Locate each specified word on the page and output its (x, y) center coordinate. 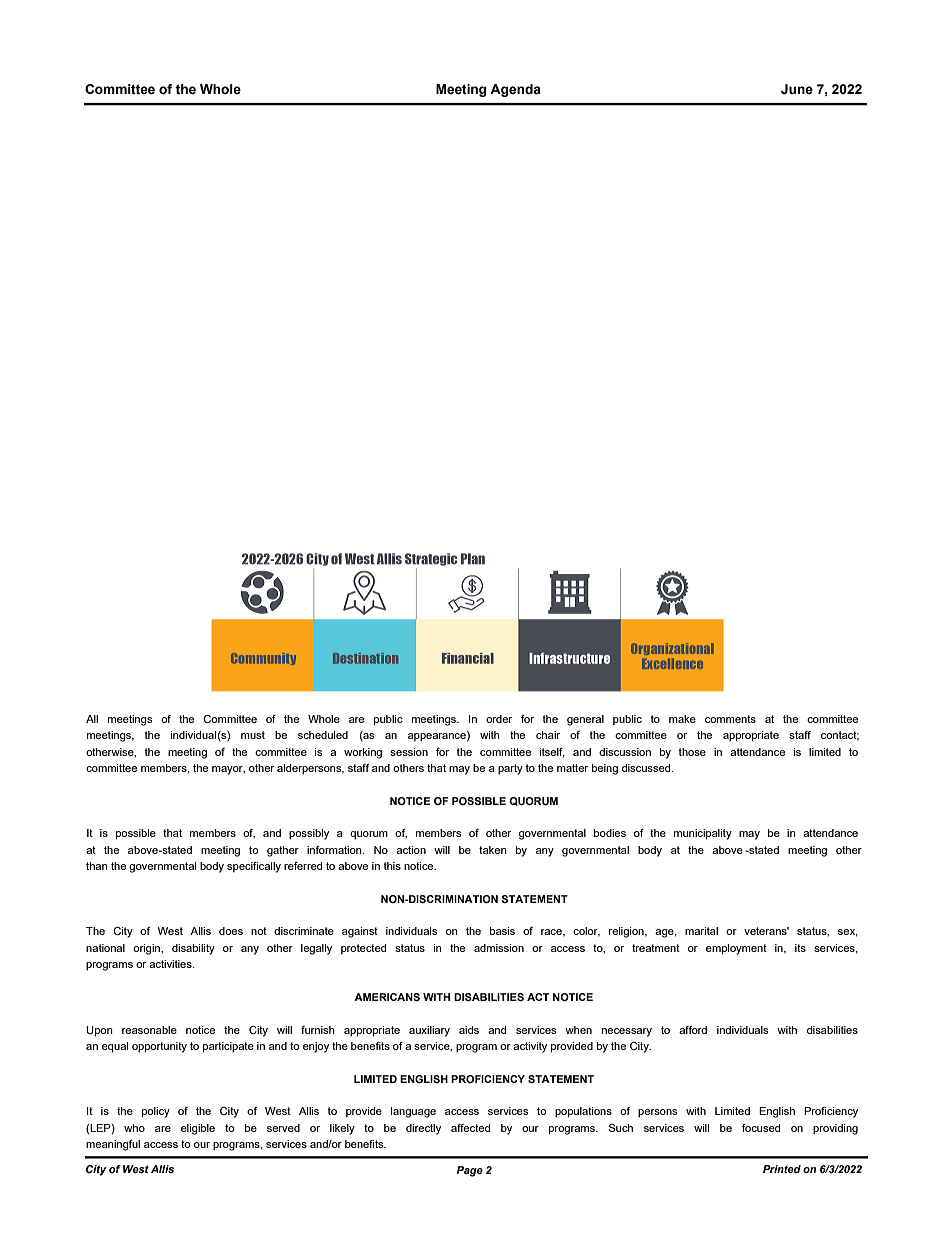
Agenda (515, 90)
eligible (198, 1129)
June (797, 89)
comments (730, 719)
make (682, 719)
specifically (254, 867)
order (499, 719)
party (510, 769)
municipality (703, 834)
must (253, 735)
